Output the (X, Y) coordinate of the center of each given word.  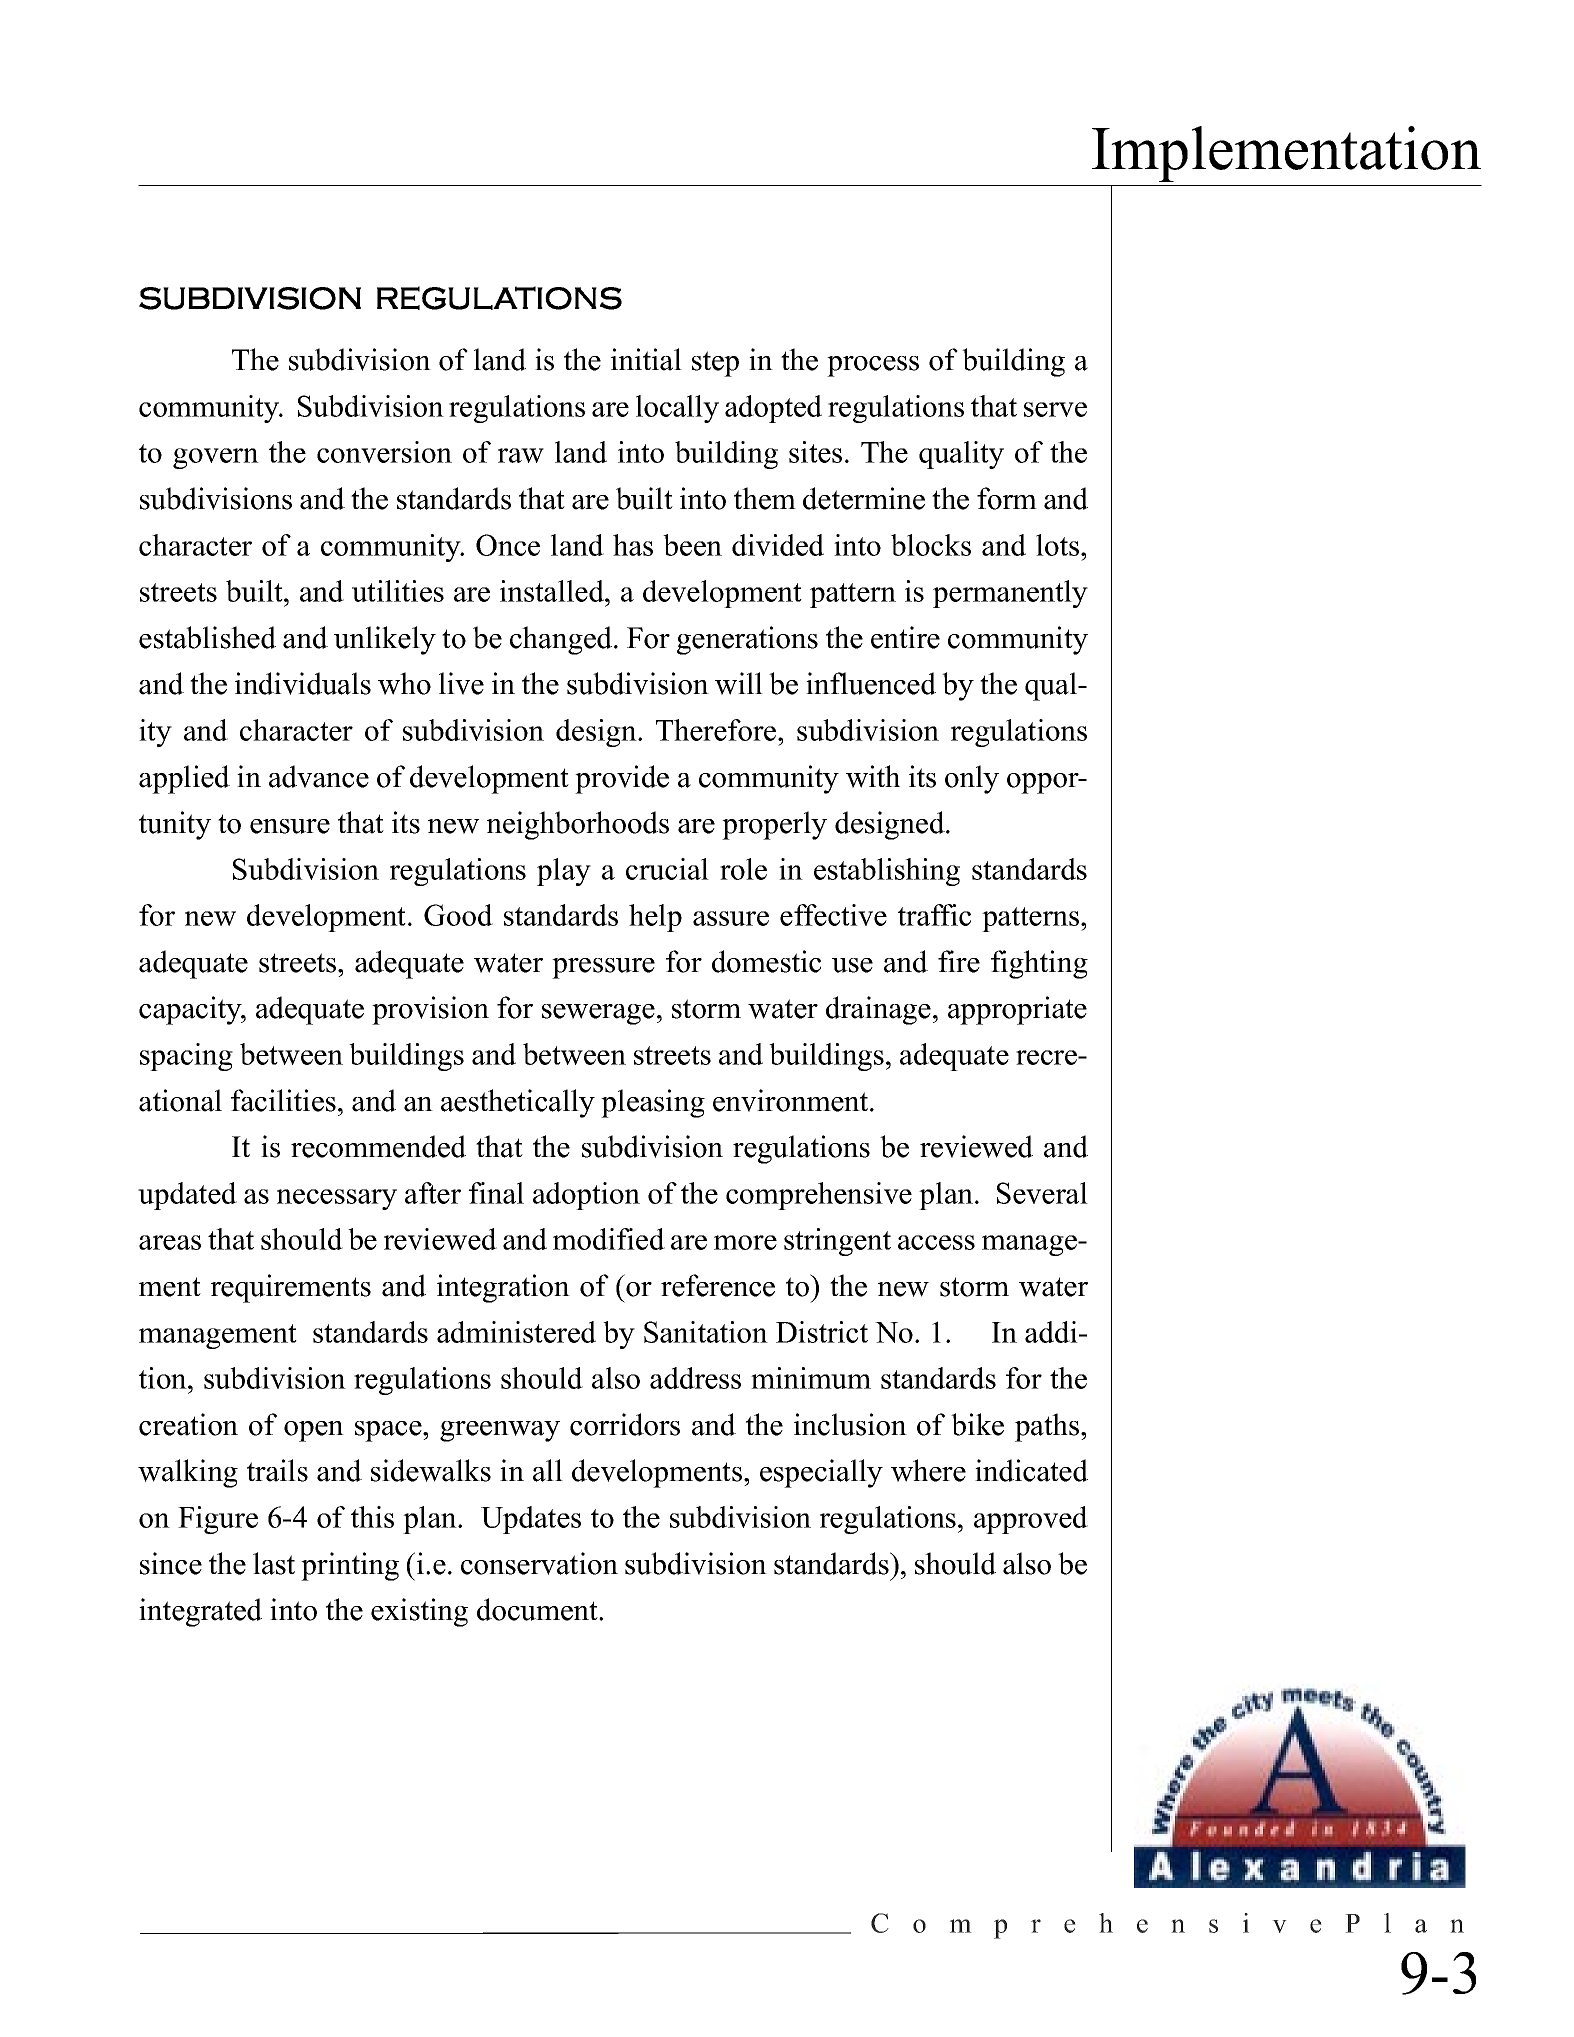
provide (622, 779)
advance (319, 776)
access (936, 1242)
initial (646, 359)
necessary (337, 1199)
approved (1031, 1520)
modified (609, 1239)
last (274, 1563)
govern (216, 458)
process (873, 366)
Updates (531, 1520)
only (972, 779)
